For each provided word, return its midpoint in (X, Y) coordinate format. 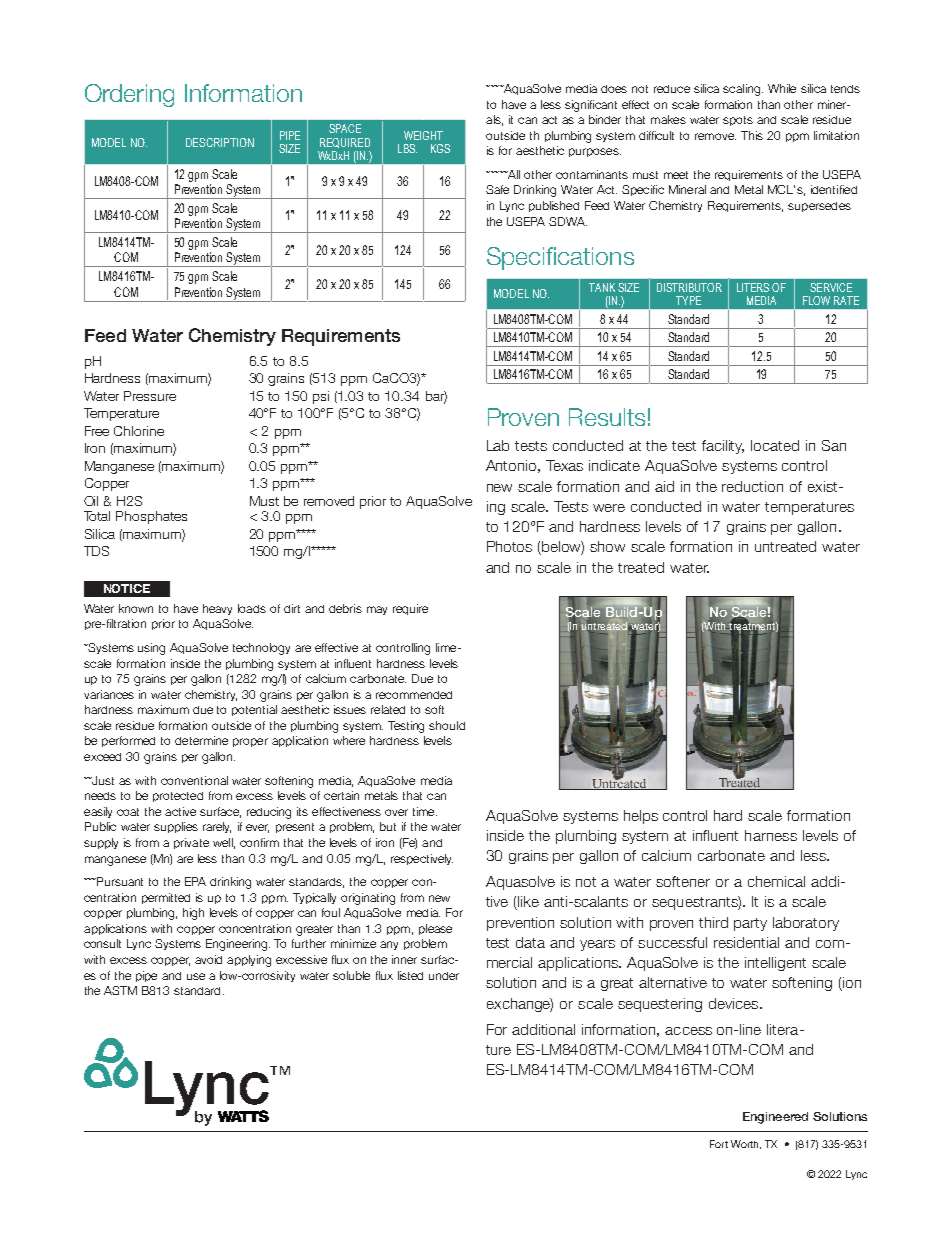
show (607, 546)
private (191, 843)
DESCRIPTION (220, 142)
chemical (776, 881)
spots (738, 121)
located (775, 445)
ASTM (120, 990)
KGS (440, 148)
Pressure (150, 396)
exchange (520, 1005)
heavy (217, 609)
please (435, 929)
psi (321, 397)
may (377, 610)
